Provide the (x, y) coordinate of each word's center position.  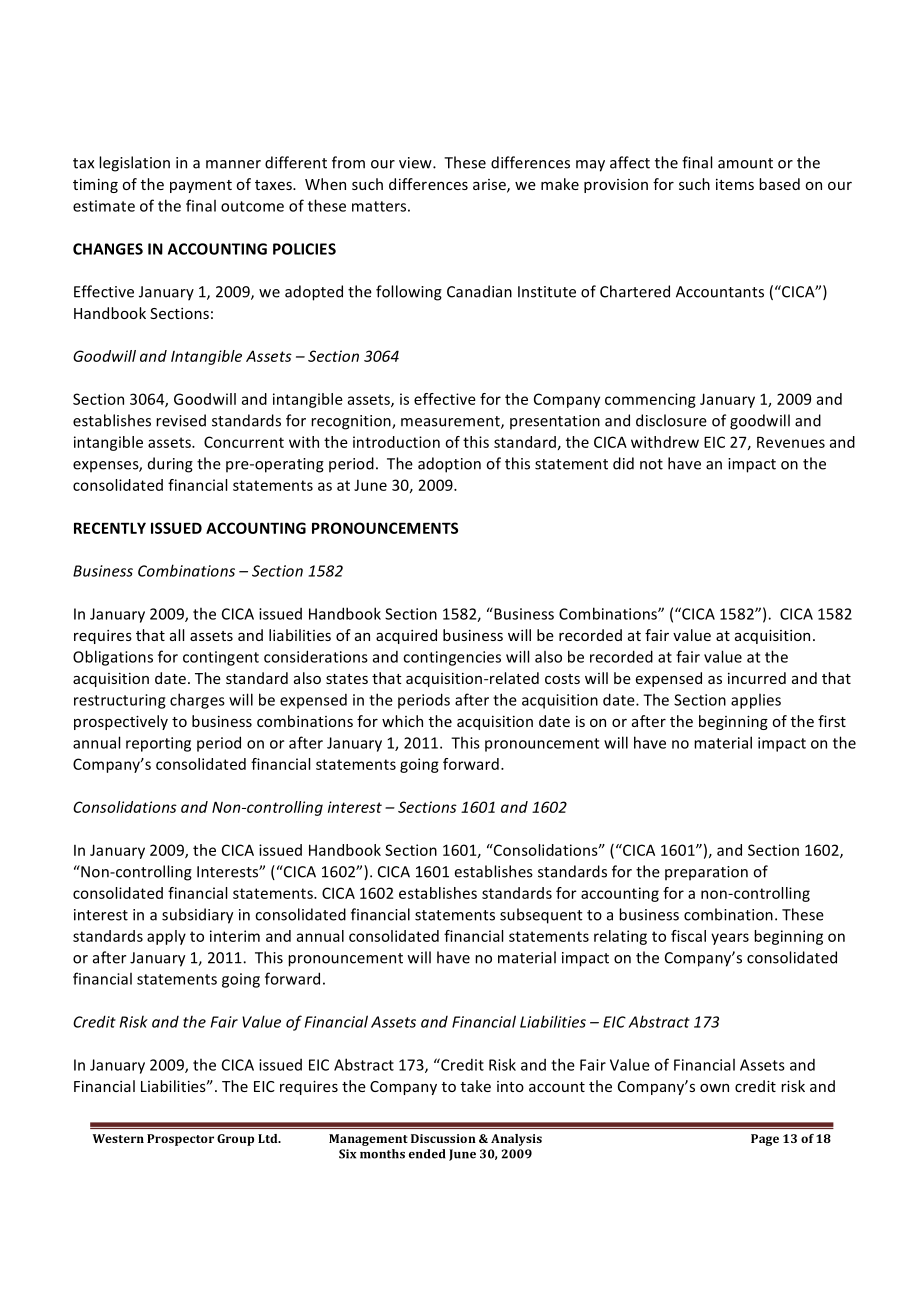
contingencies (452, 658)
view (416, 163)
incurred (757, 678)
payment (201, 186)
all (177, 635)
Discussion (443, 1138)
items (735, 184)
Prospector (180, 1140)
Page (765, 1140)
